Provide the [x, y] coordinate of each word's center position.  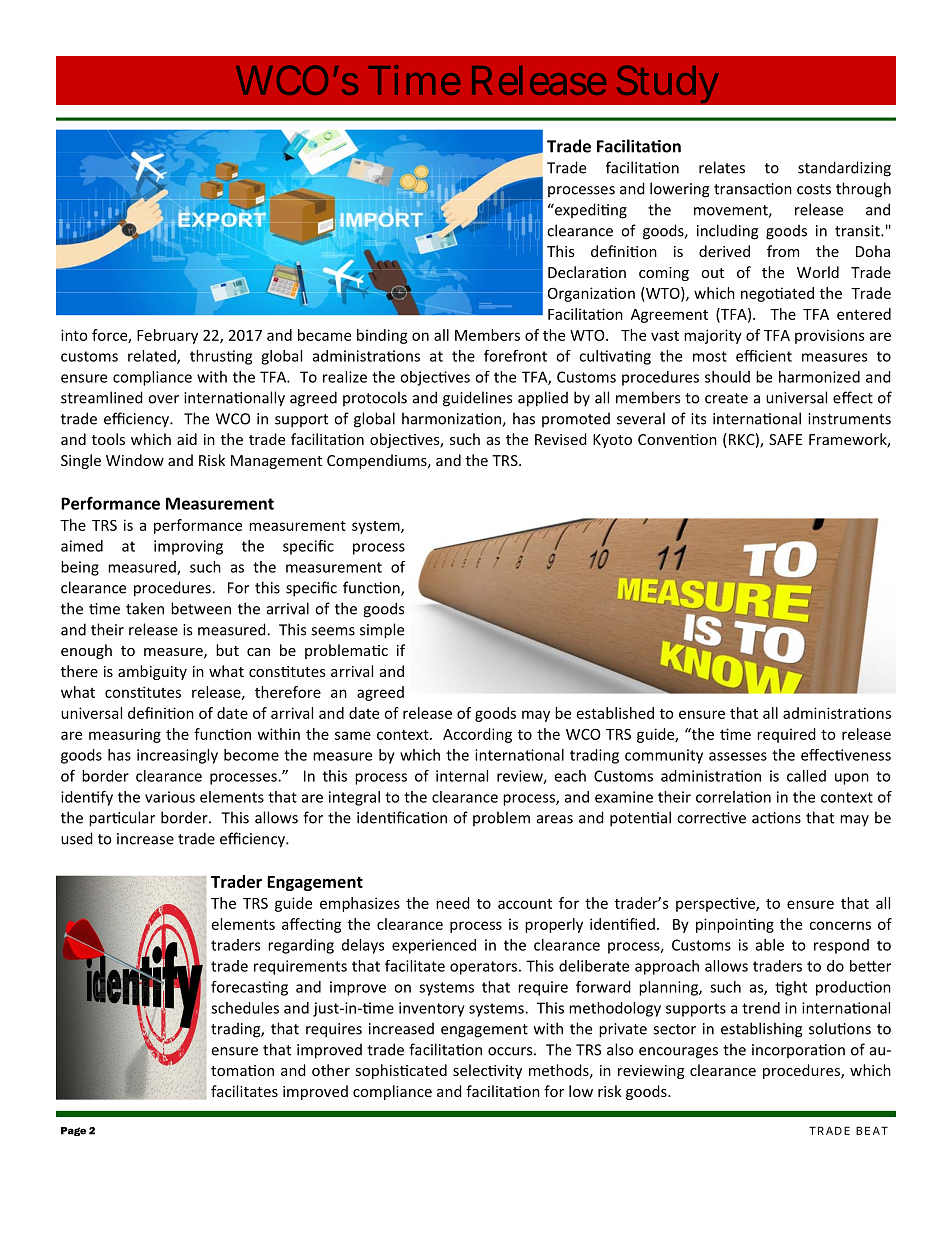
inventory [432, 1009]
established [615, 713]
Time [414, 80]
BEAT [872, 1130]
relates [722, 167]
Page [73, 1131]
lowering [679, 190]
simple [382, 631]
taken [145, 608]
